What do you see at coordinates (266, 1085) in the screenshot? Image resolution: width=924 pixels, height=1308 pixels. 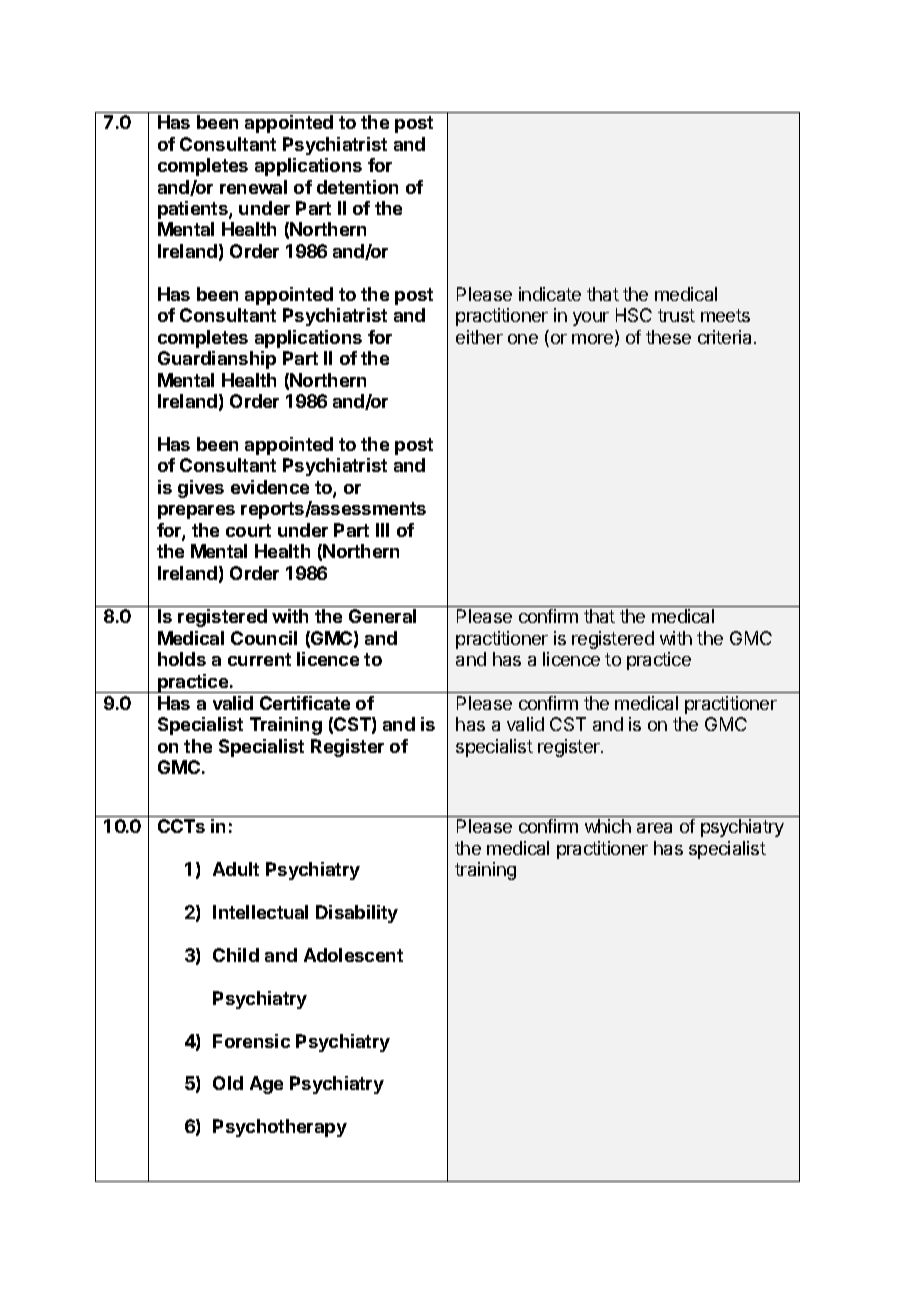 I see `Age` at bounding box center [266, 1085].
